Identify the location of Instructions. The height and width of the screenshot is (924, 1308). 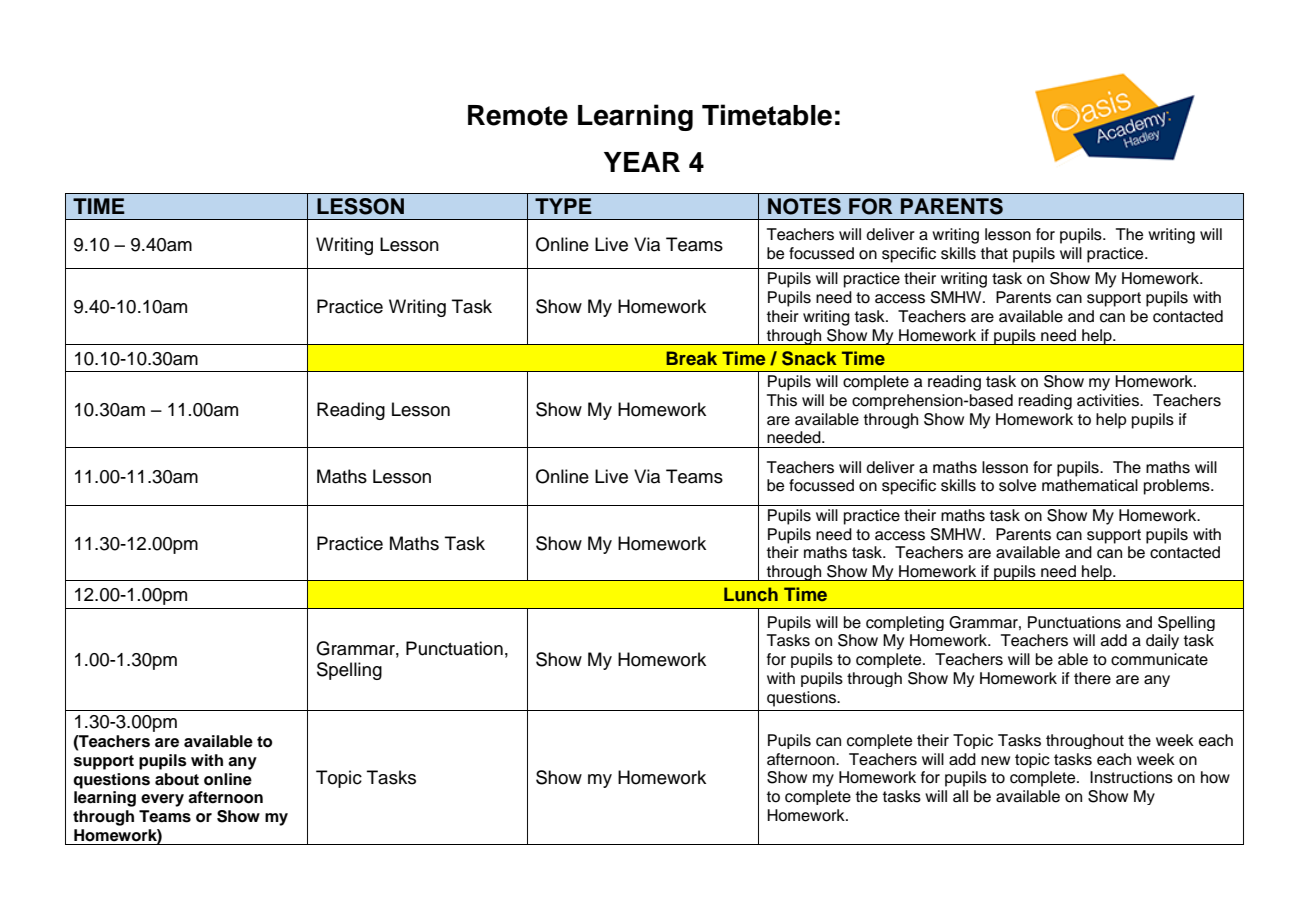
(1131, 777).
